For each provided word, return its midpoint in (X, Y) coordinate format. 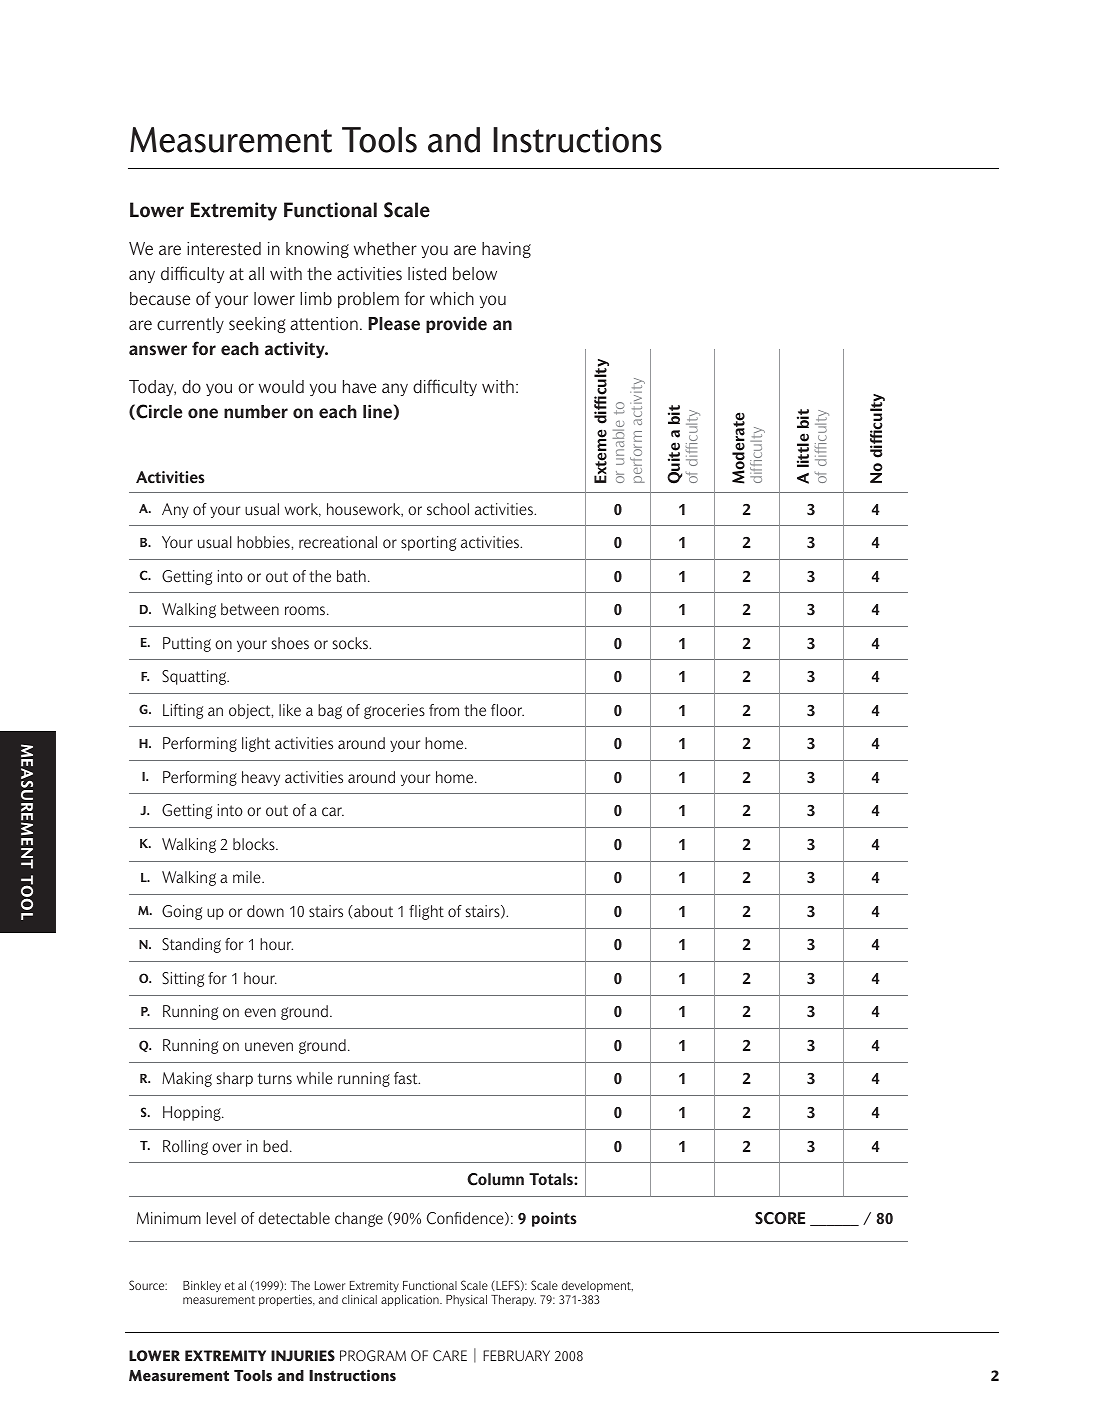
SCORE (780, 1218)
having (506, 250)
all (256, 274)
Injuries (303, 1356)
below (475, 274)
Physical (466, 1300)
